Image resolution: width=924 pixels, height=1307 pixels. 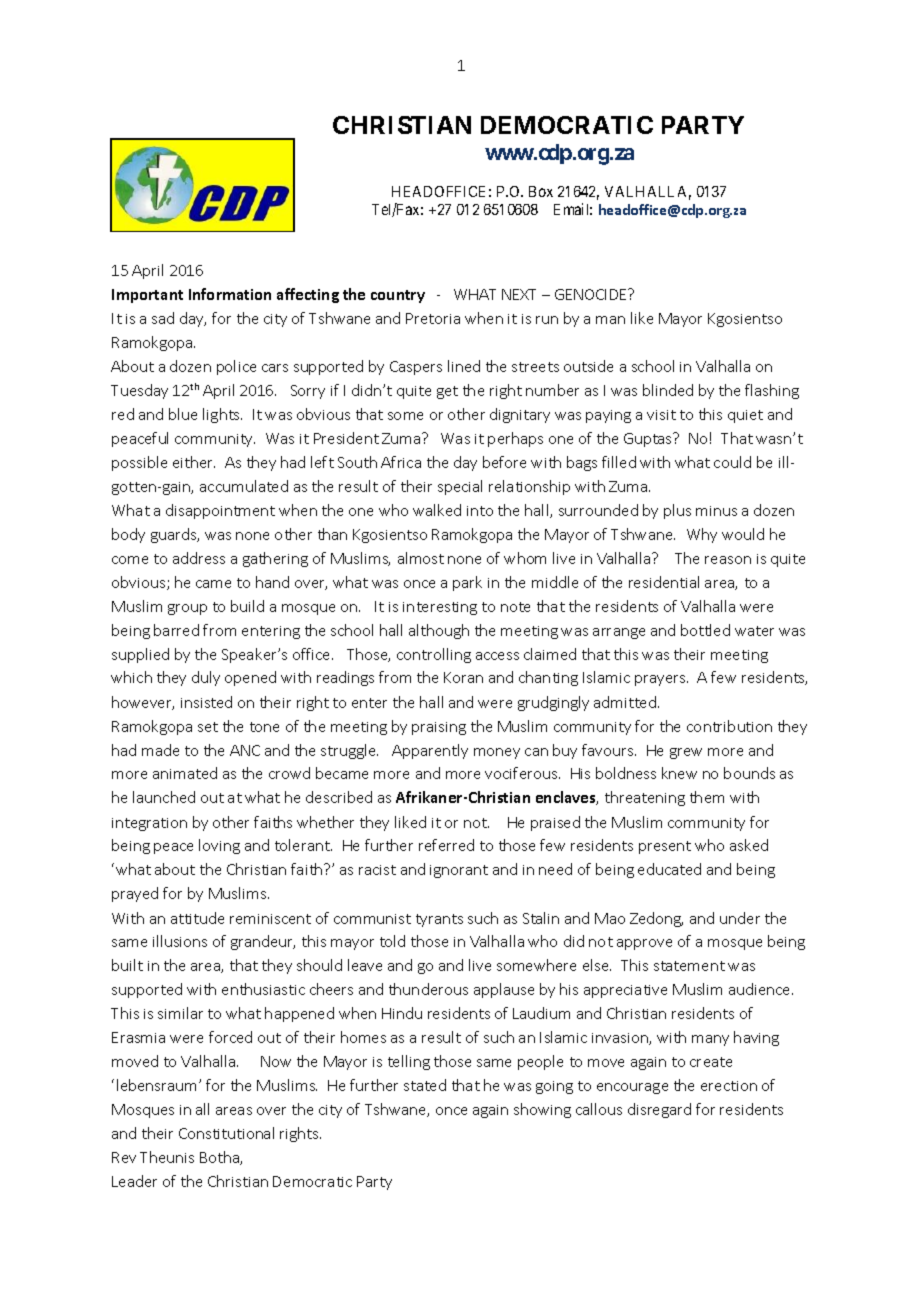 What do you see at coordinates (665, 847) in the screenshot?
I see `present` at bounding box center [665, 847].
